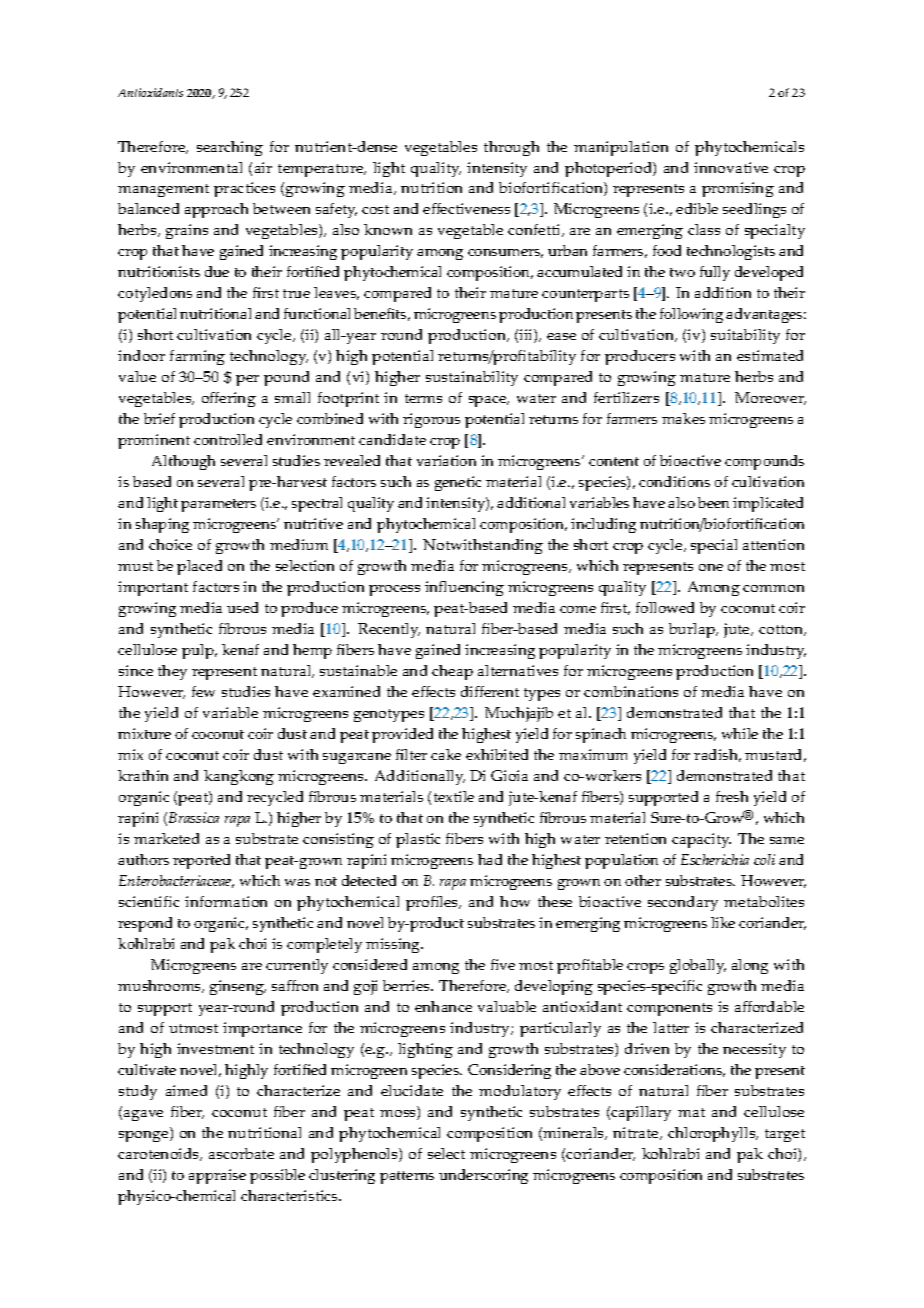 The width and height of the document is (924, 1308). What do you see at coordinates (452, 672) in the document?
I see `cheap` at bounding box center [452, 672].
